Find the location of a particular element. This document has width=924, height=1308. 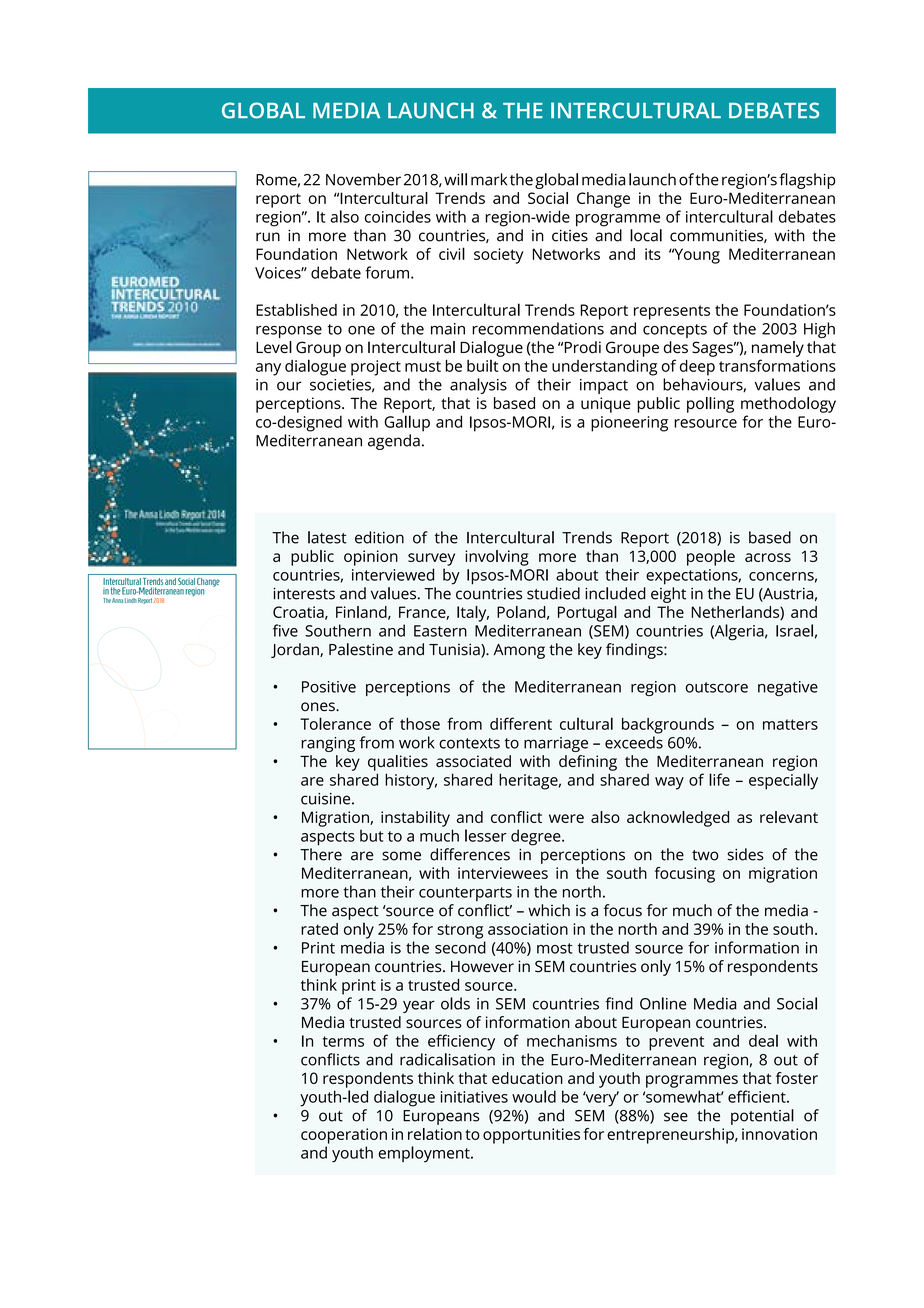

relation is located at coordinates (435, 1134).
